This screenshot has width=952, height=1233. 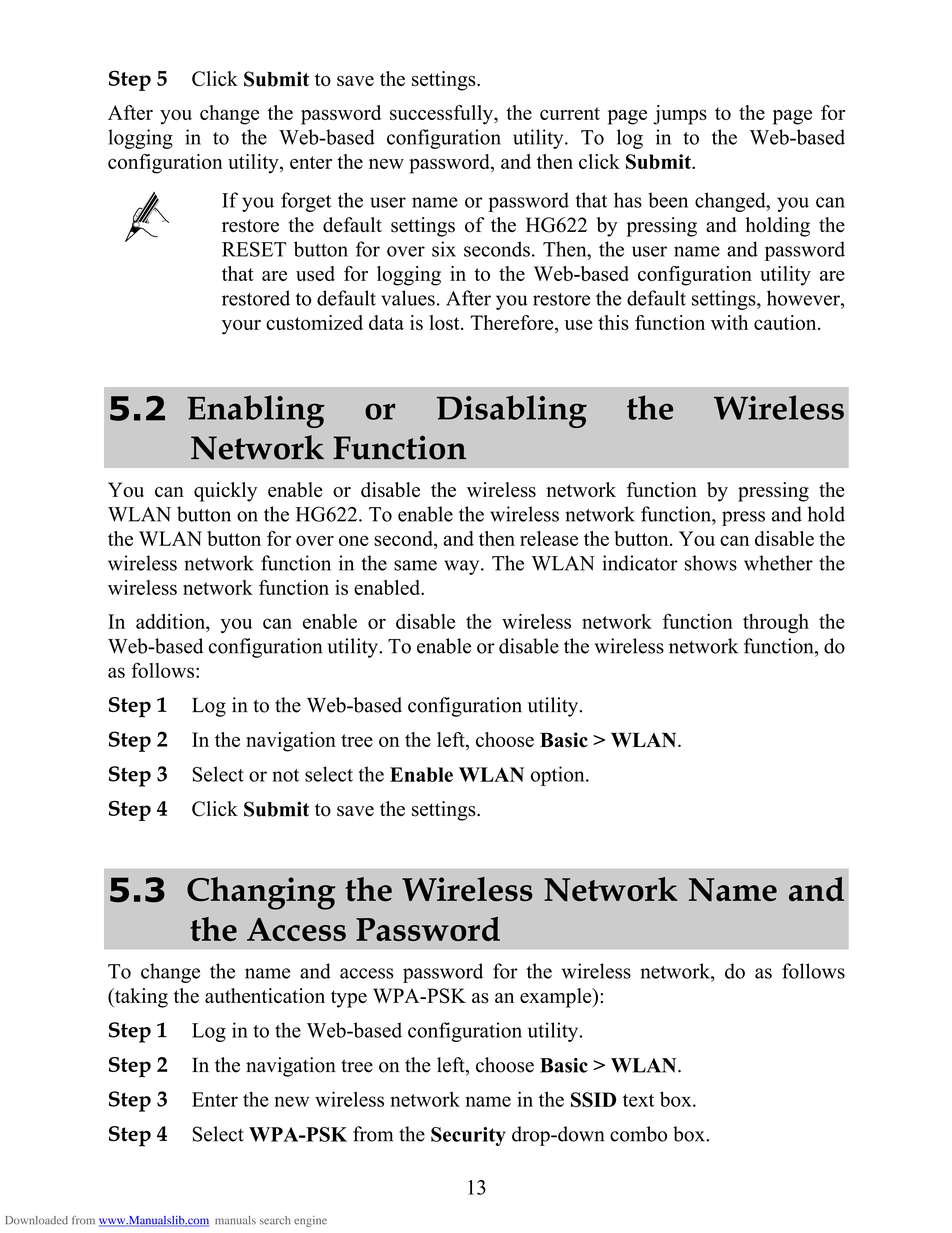 I want to click on jumps, so click(x=680, y=115).
